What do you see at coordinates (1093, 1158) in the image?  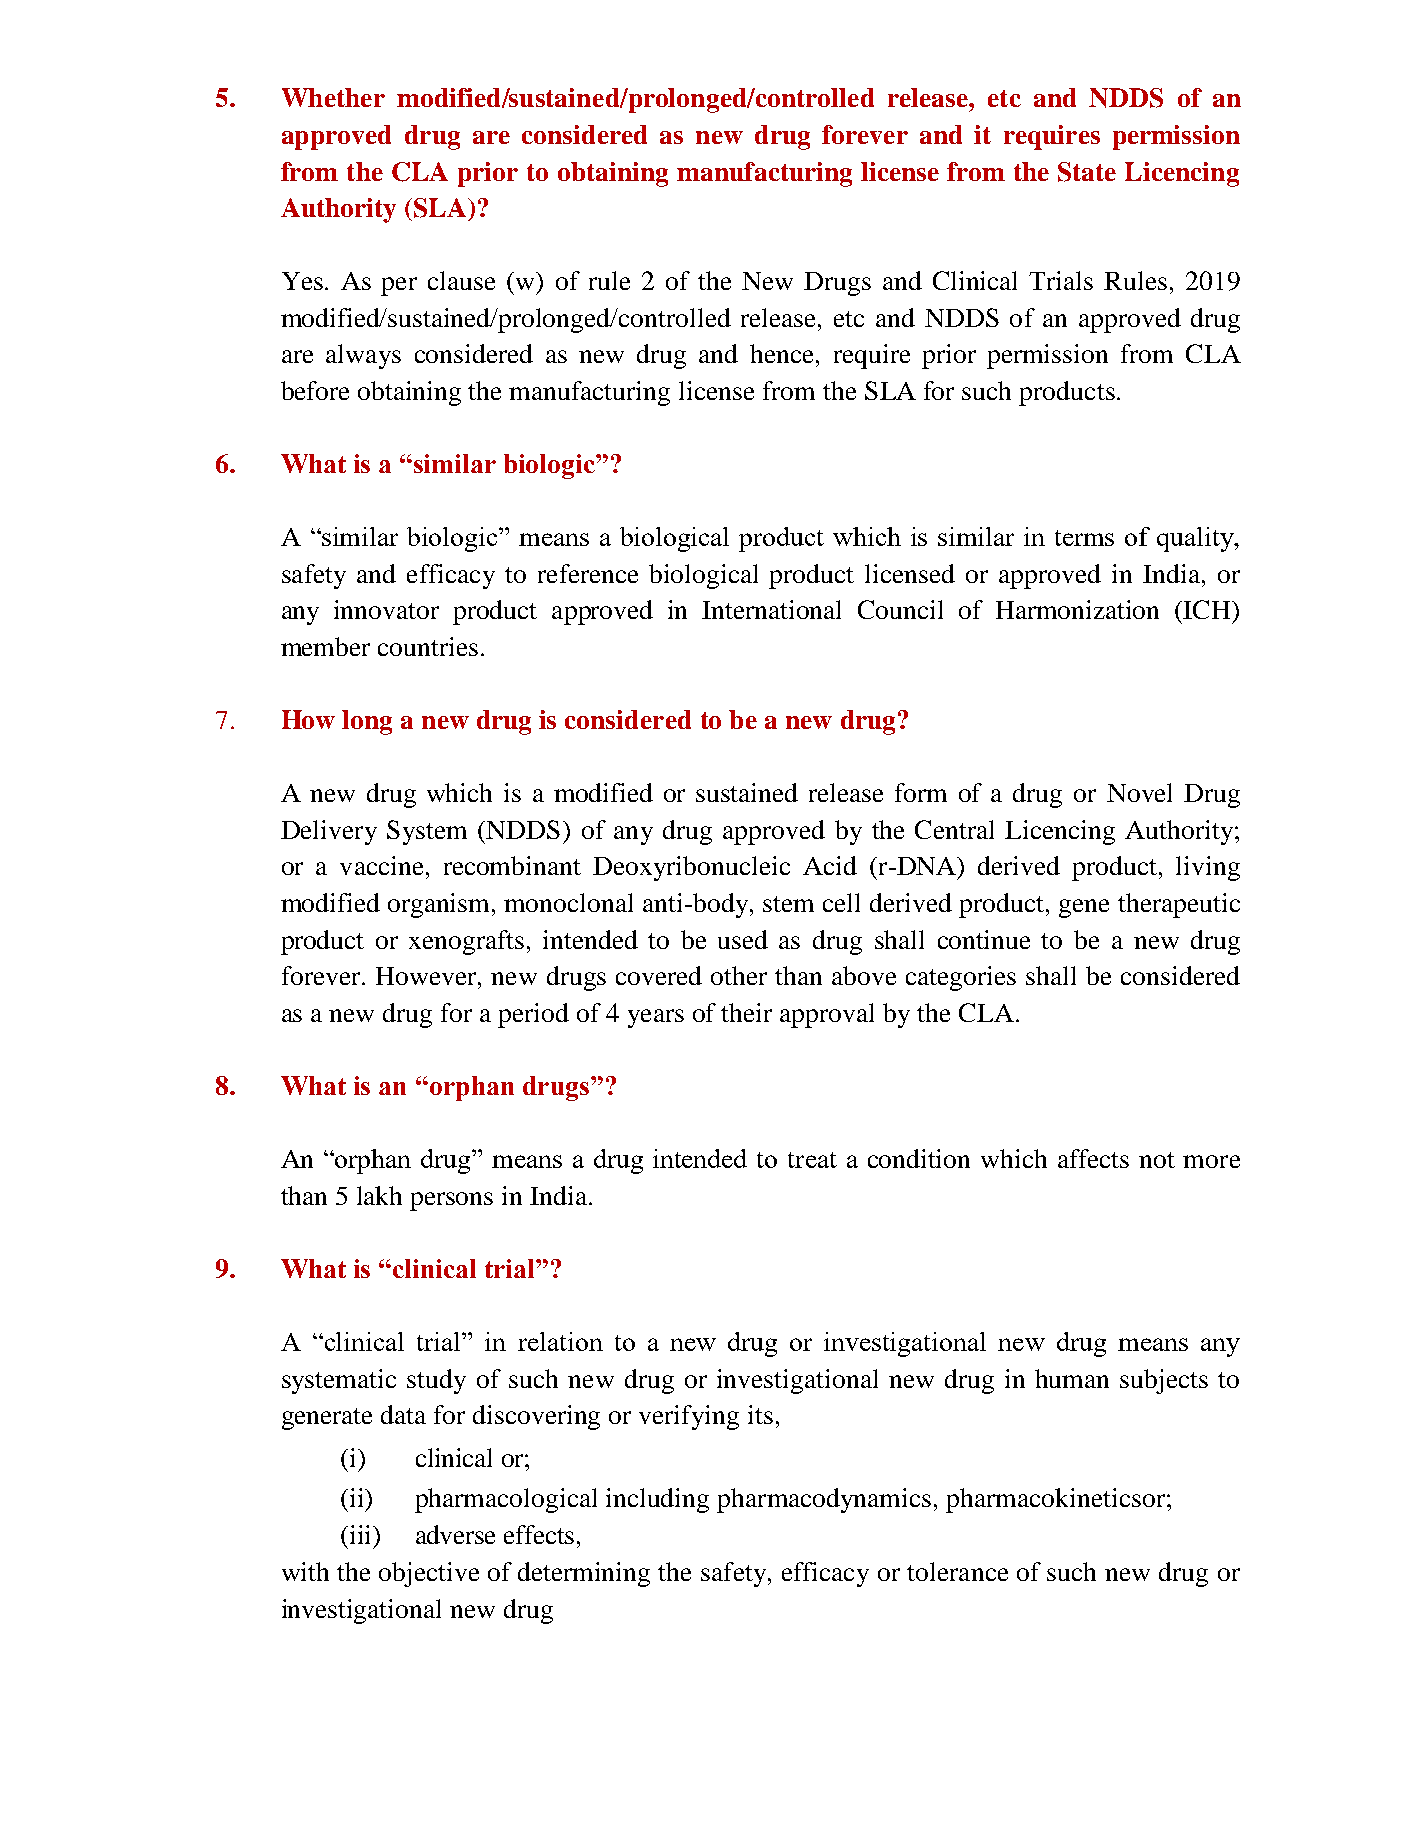 I see `affects` at bounding box center [1093, 1158].
